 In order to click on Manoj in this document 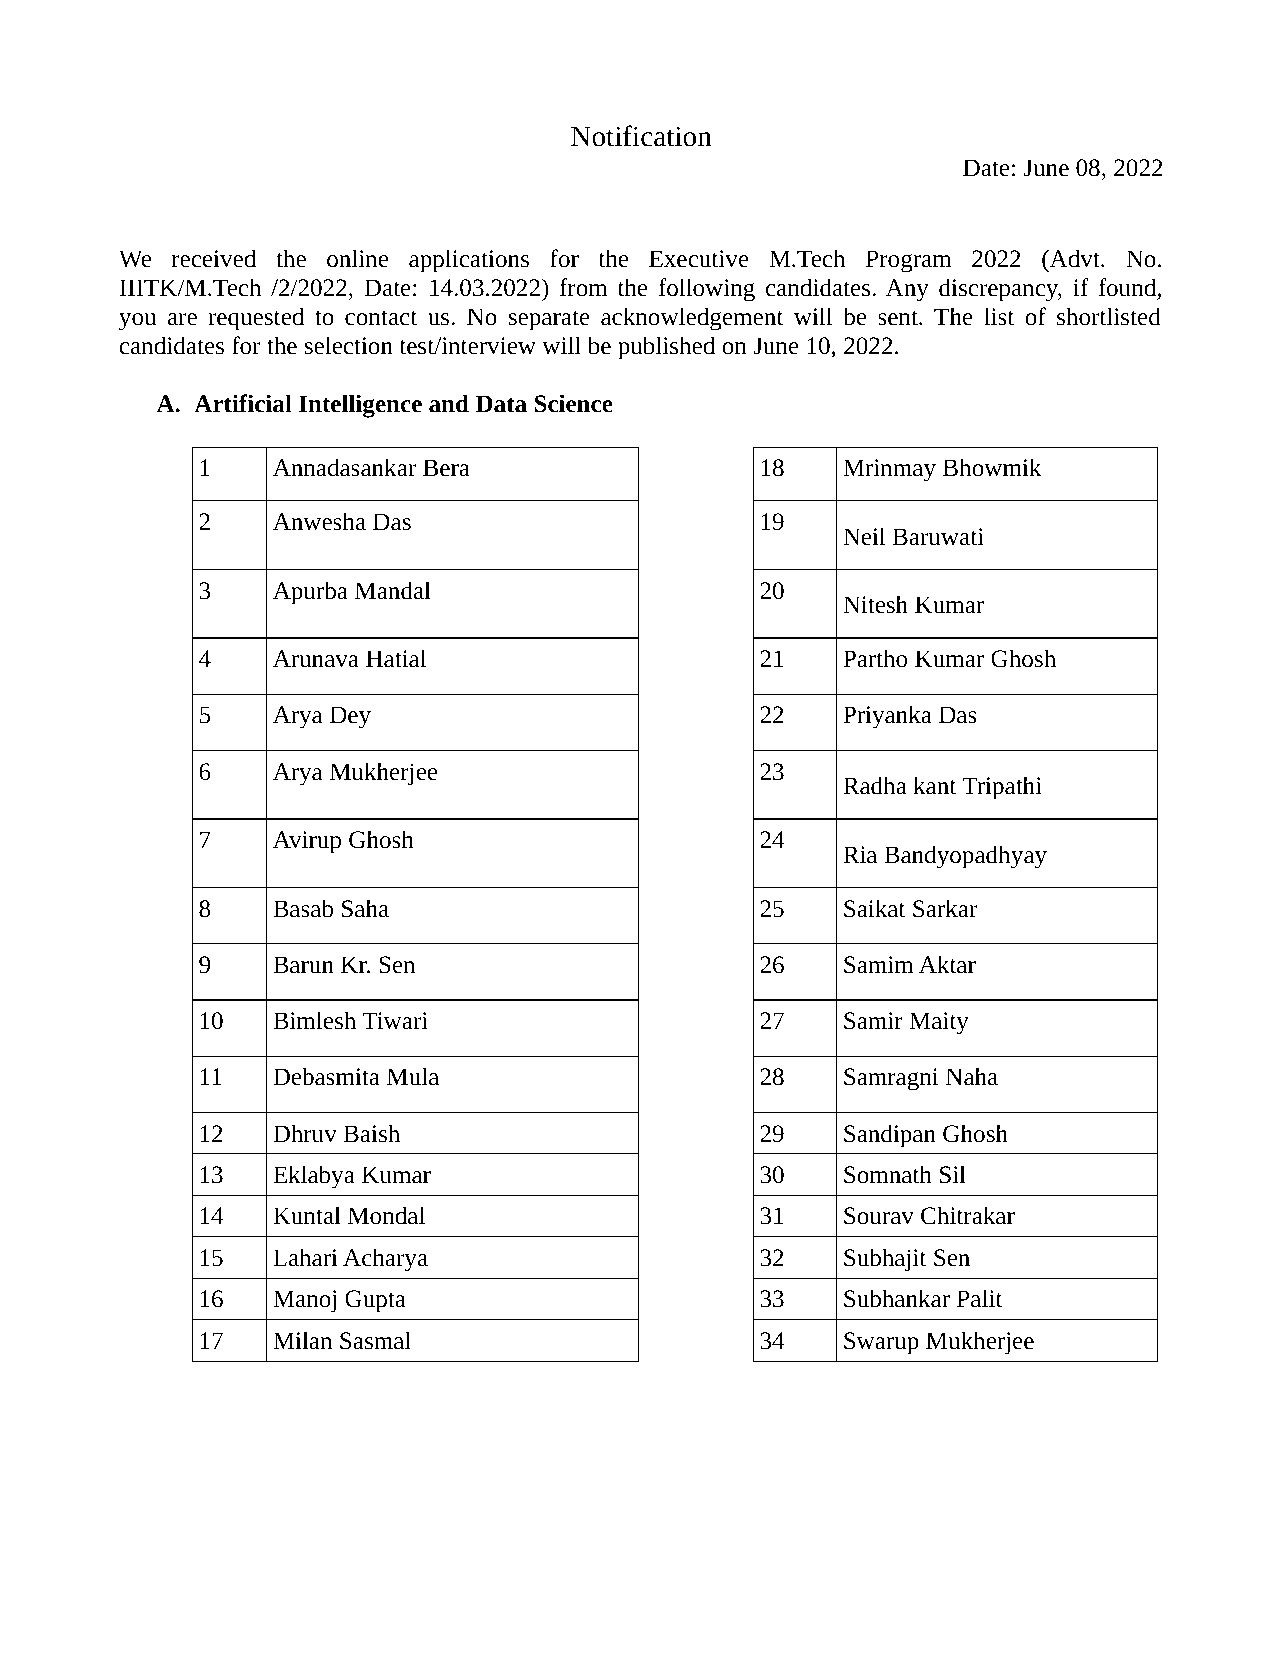, I will do `click(304, 1301)`.
